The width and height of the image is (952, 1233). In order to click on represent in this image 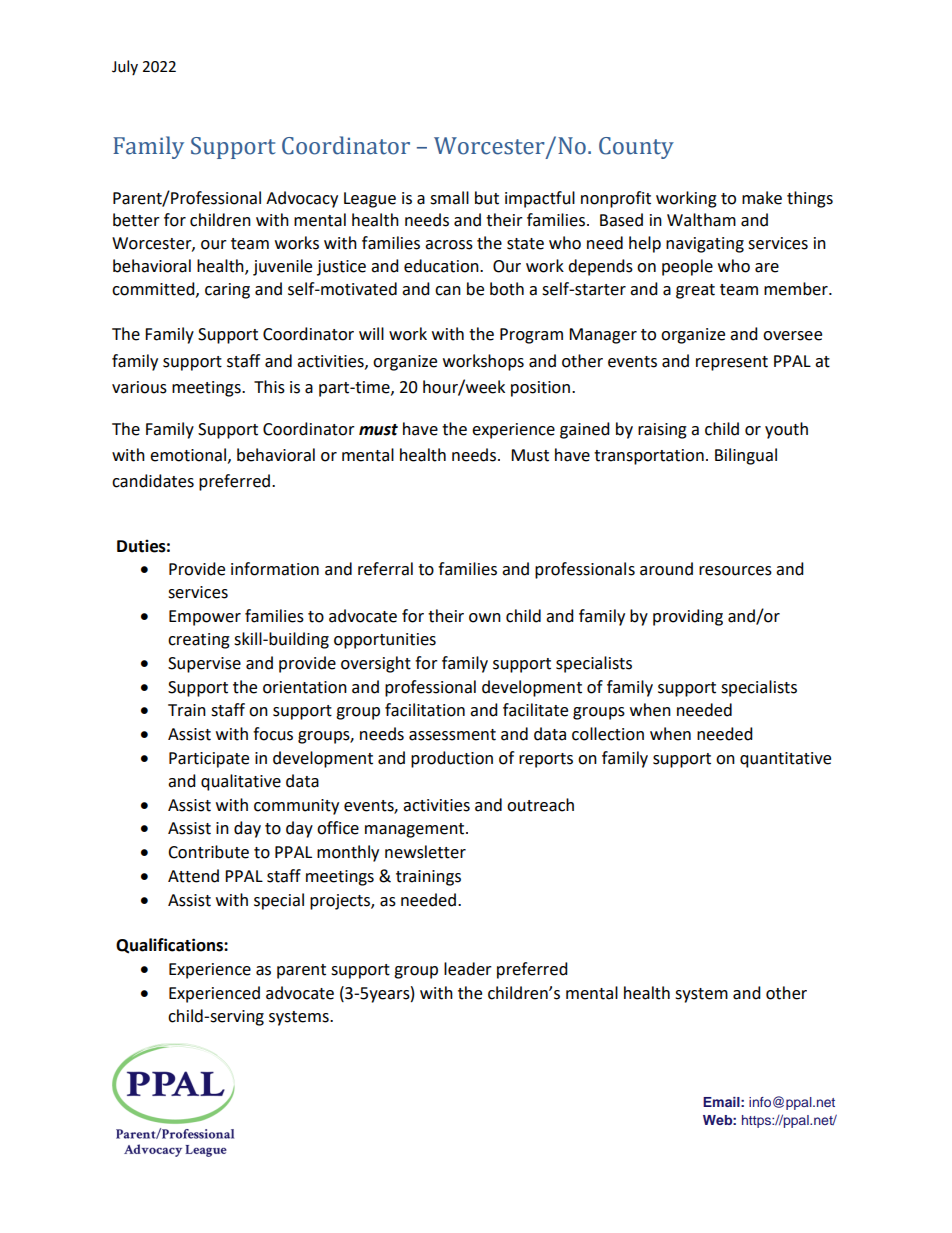, I will do `click(732, 363)`.
